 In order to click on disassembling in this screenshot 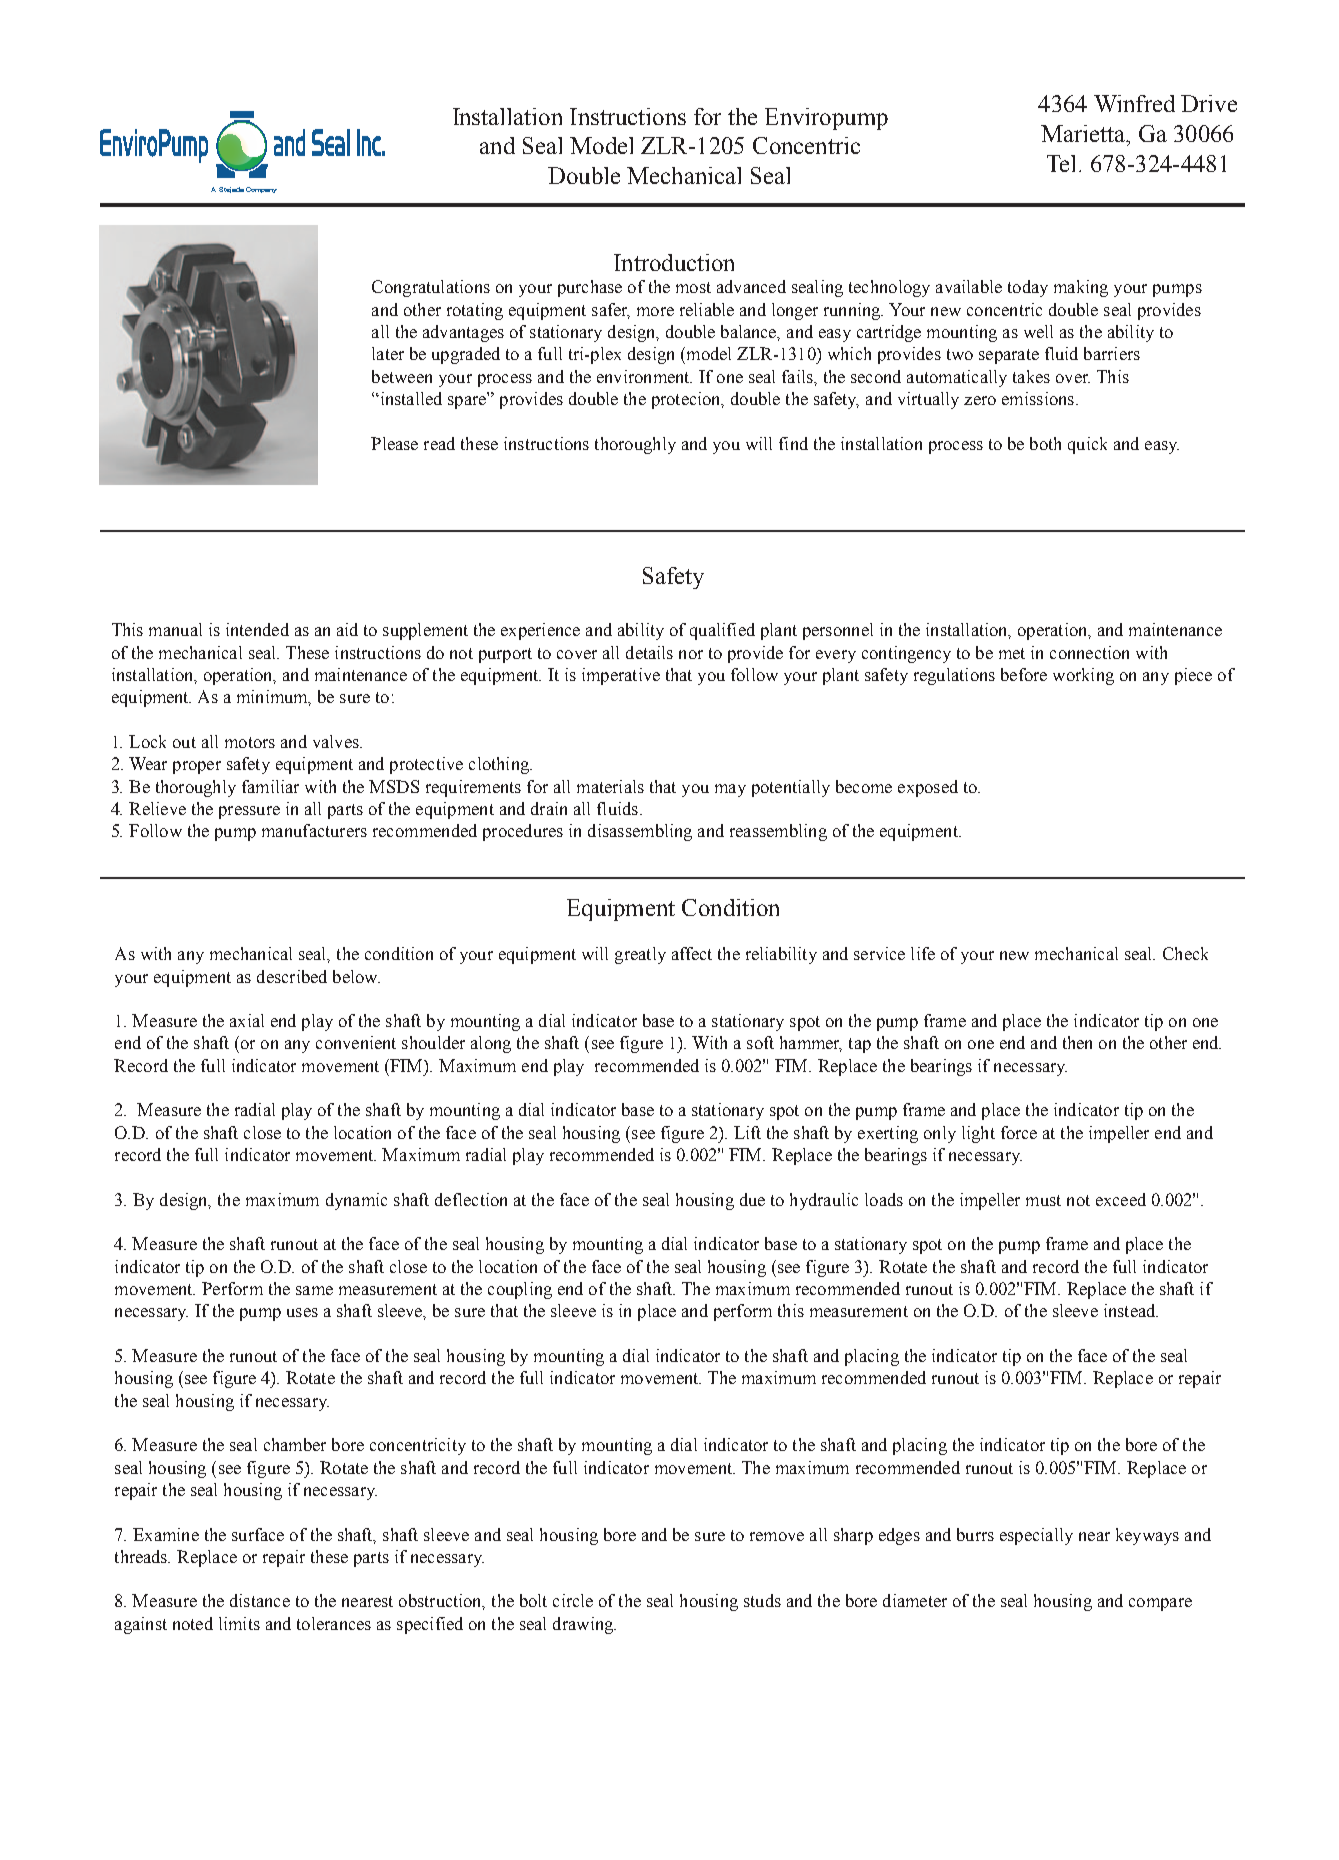, I will do `click(640, 832)`.
